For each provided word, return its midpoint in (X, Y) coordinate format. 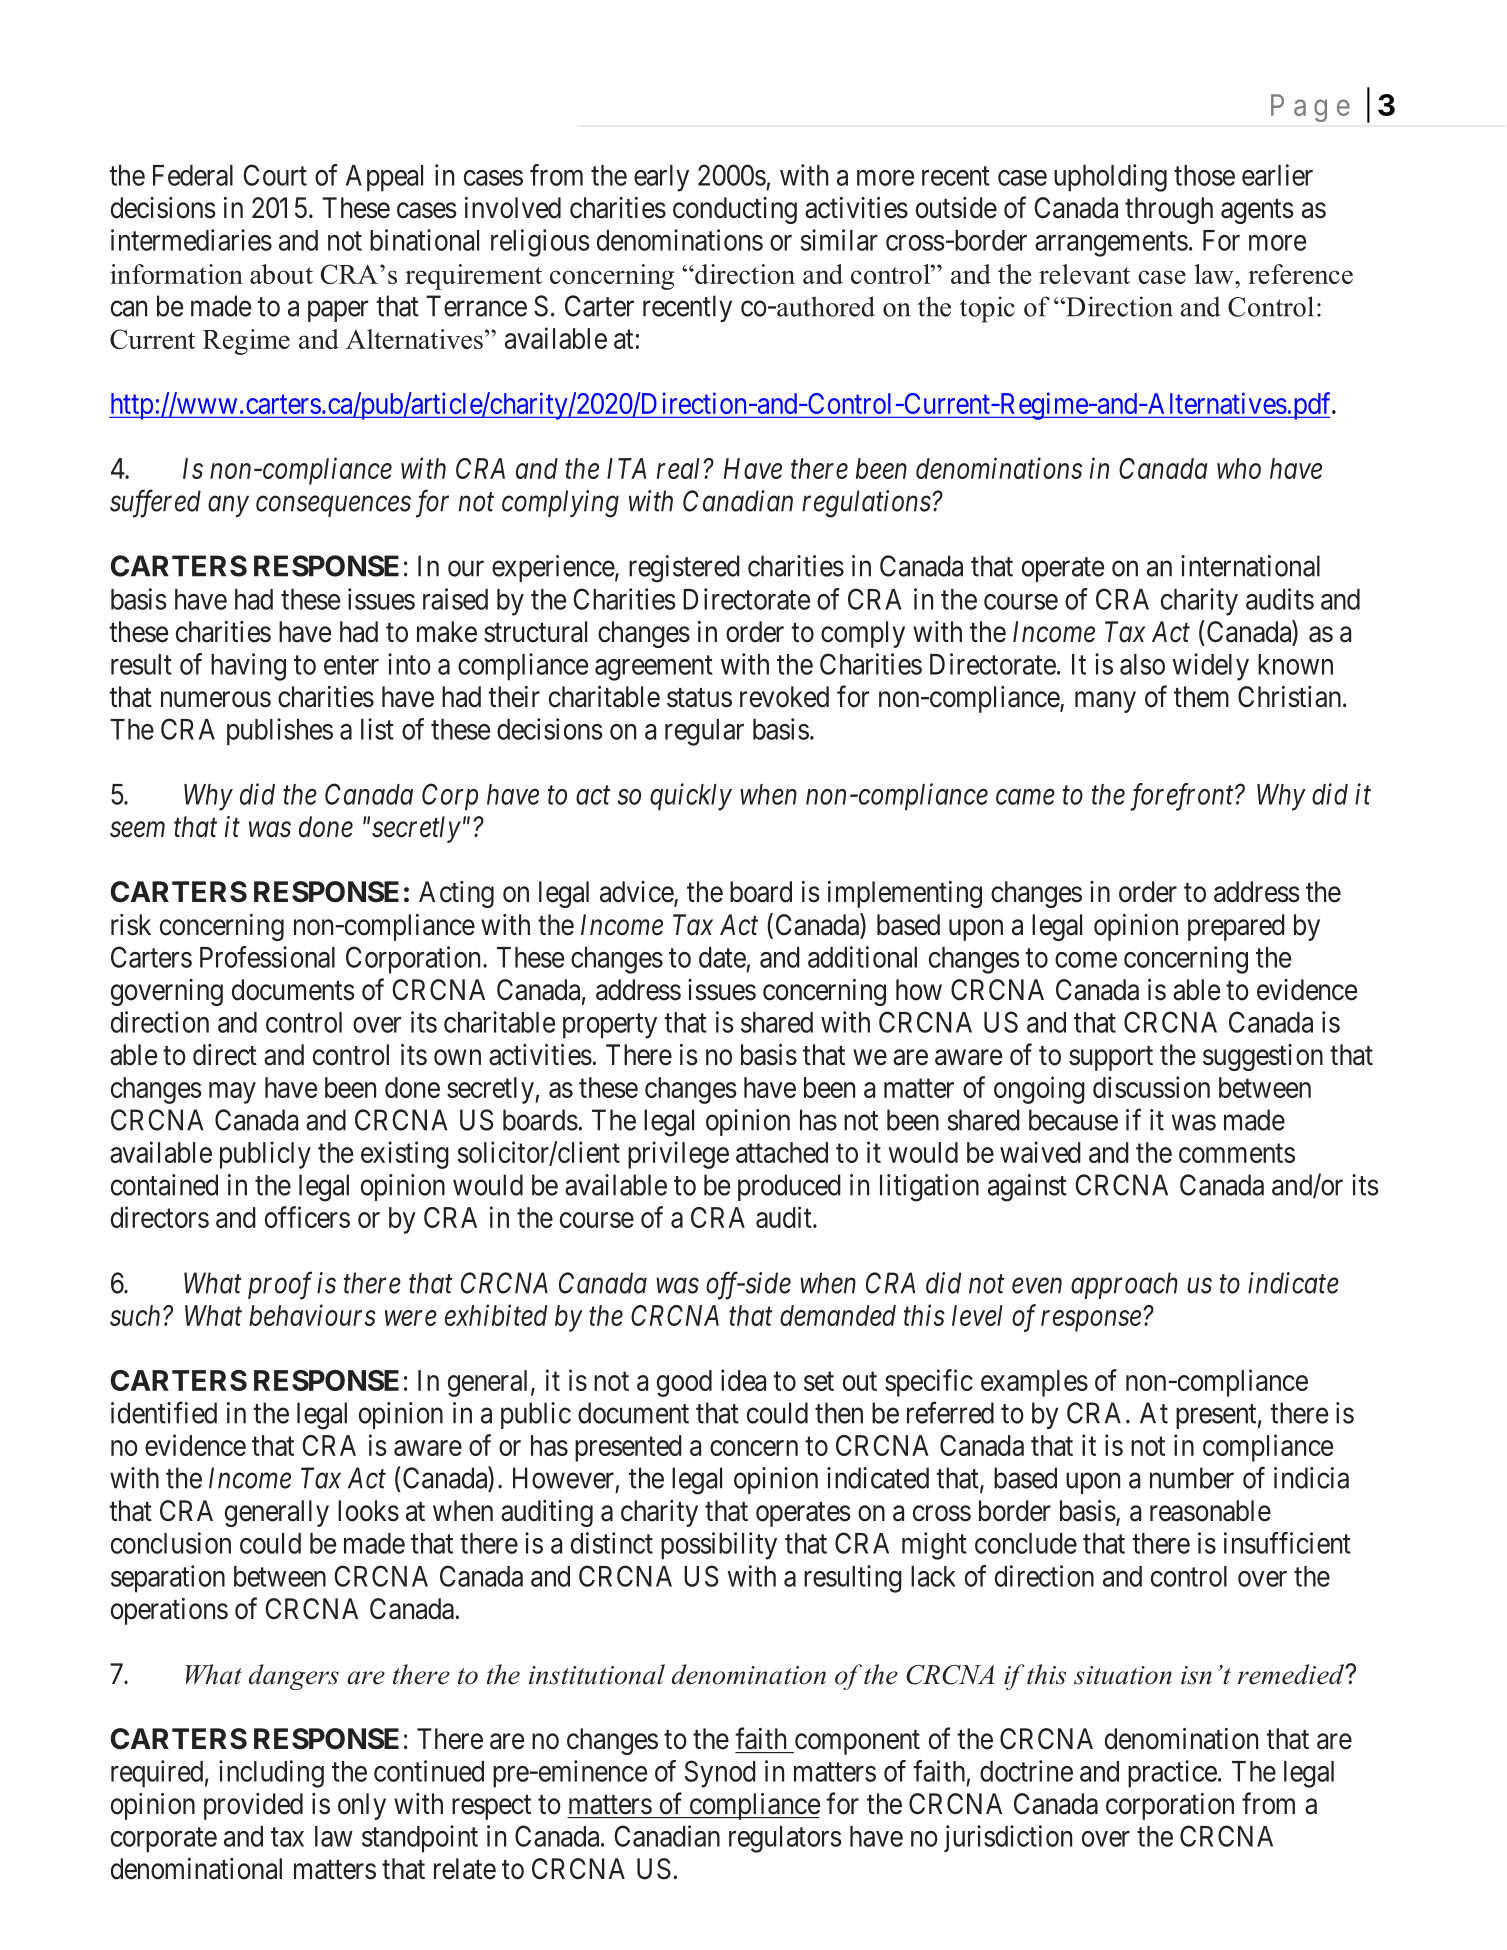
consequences (333, 506)
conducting (735, 210)
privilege (678, 1155)
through (1169, 210)
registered (684, 569)
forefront (1183, 797)
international (1250, 566)
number (1192, 1478)
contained (164, 1185)
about (281, 274)
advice (637, 893)
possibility (719, 1546)
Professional (267, 957)
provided (253, 1806)
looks (368, 1511)
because (1073, 1120)
